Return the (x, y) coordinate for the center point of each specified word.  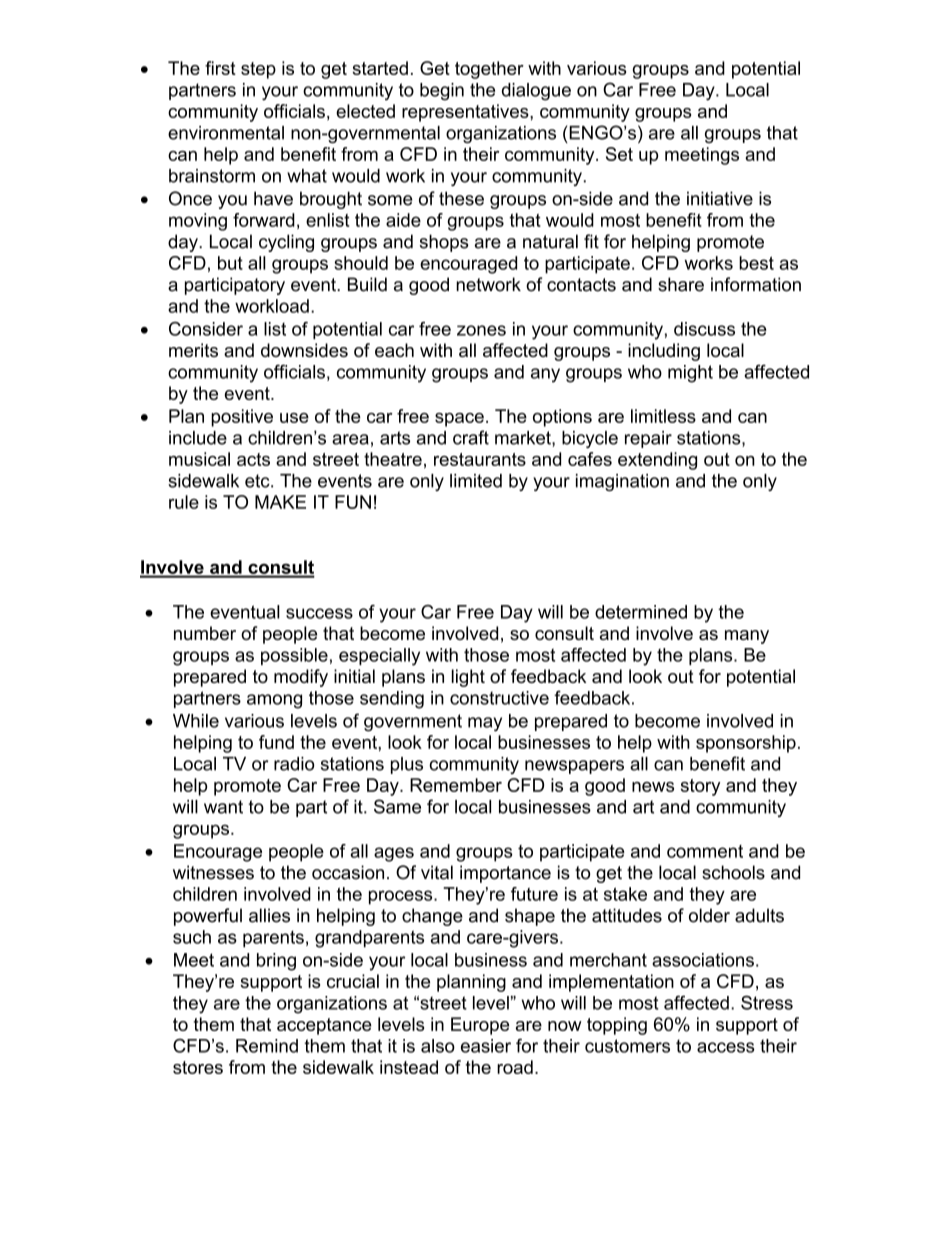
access (726, 1047)
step (258, 70)
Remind (267, 1046)
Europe (480, 1026)
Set (619, 154)
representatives (466, 113)
